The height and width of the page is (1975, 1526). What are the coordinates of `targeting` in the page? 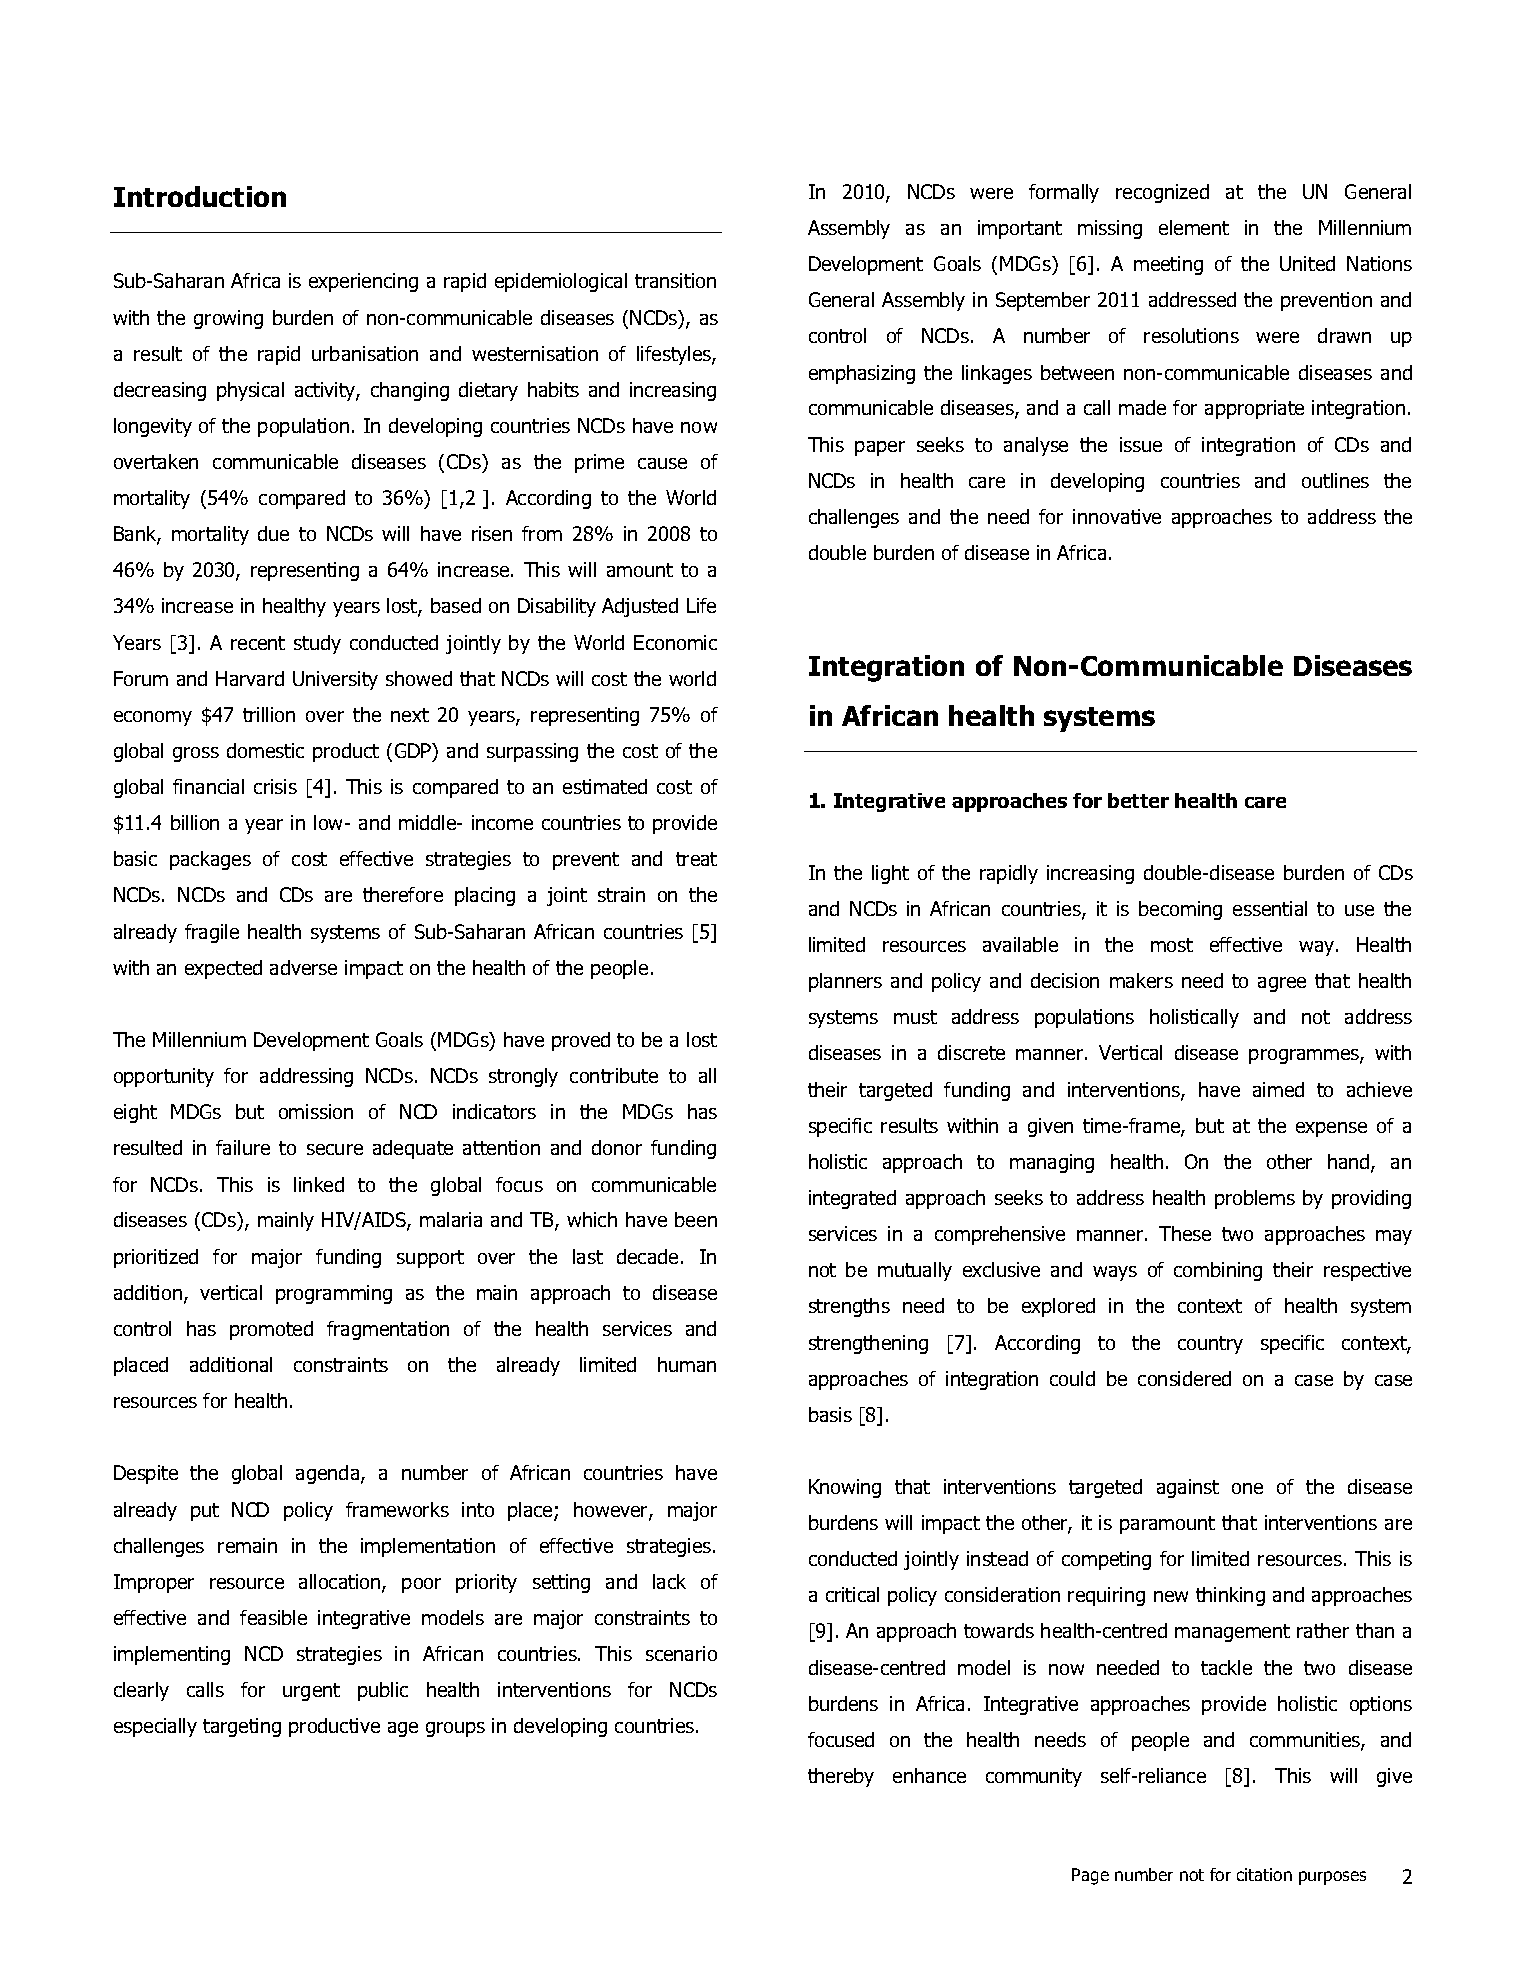 It's located at (242, 1727).
